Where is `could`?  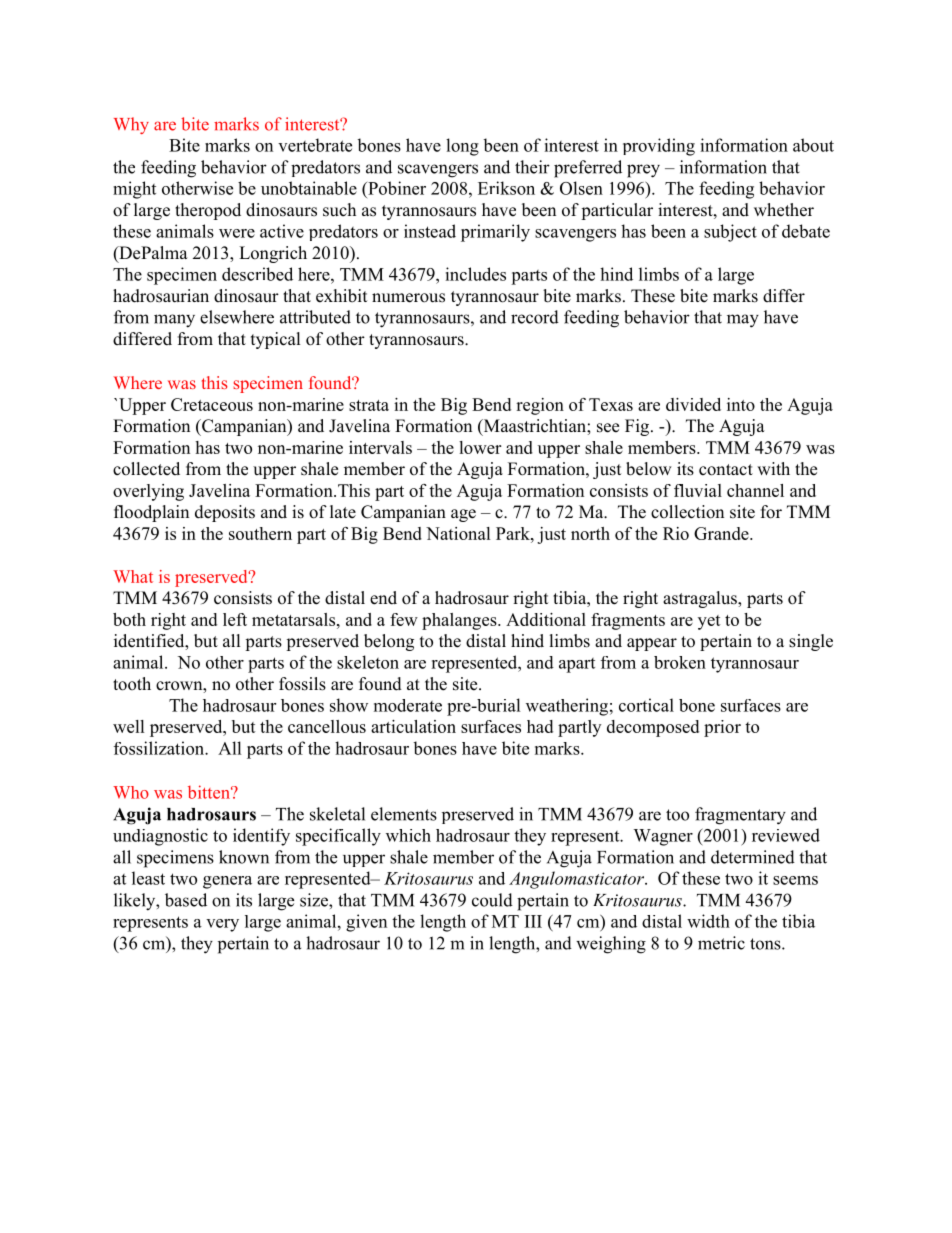
could is located at coordinates (492, 900).
